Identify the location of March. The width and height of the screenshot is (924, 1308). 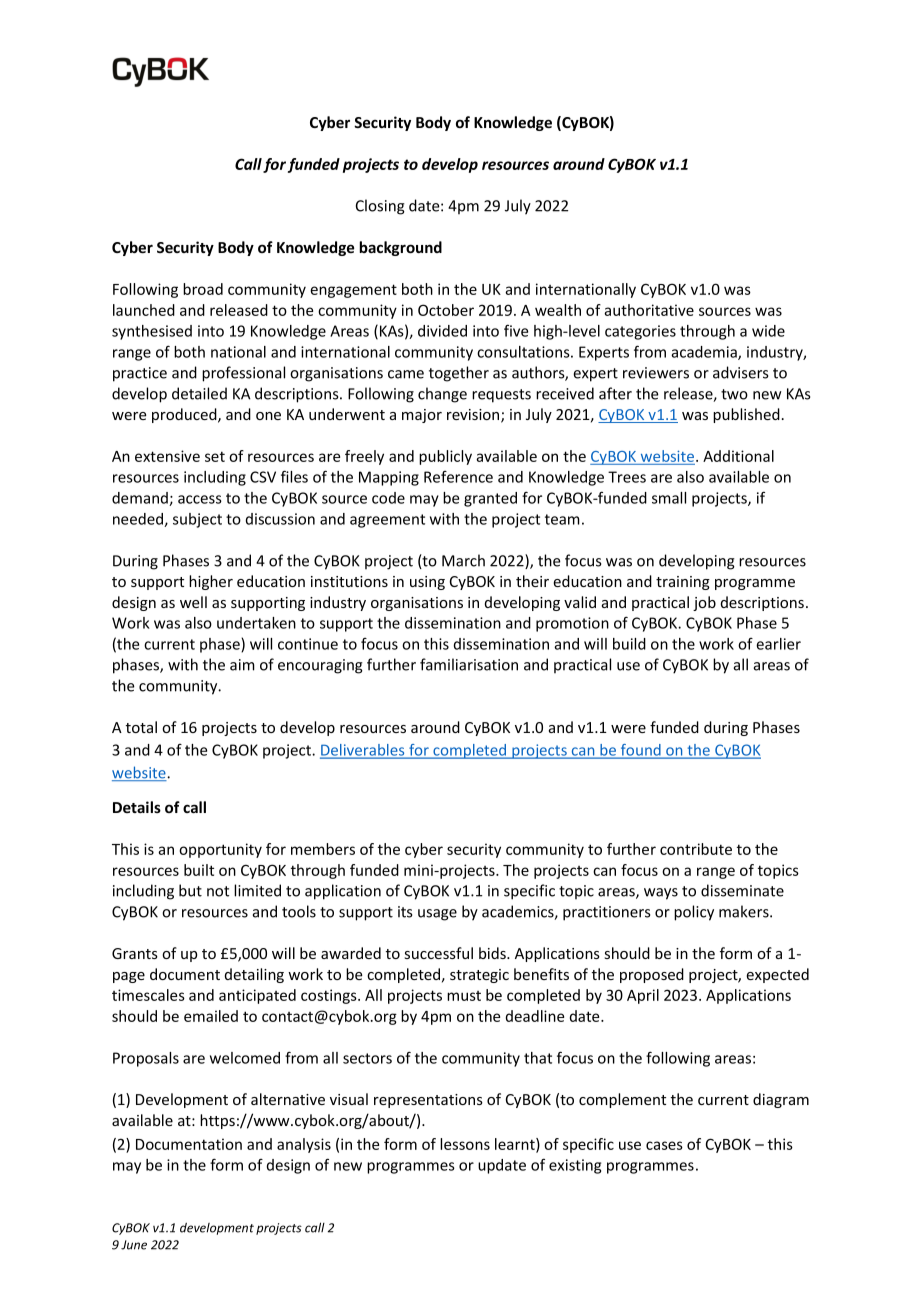
(463, 560).
